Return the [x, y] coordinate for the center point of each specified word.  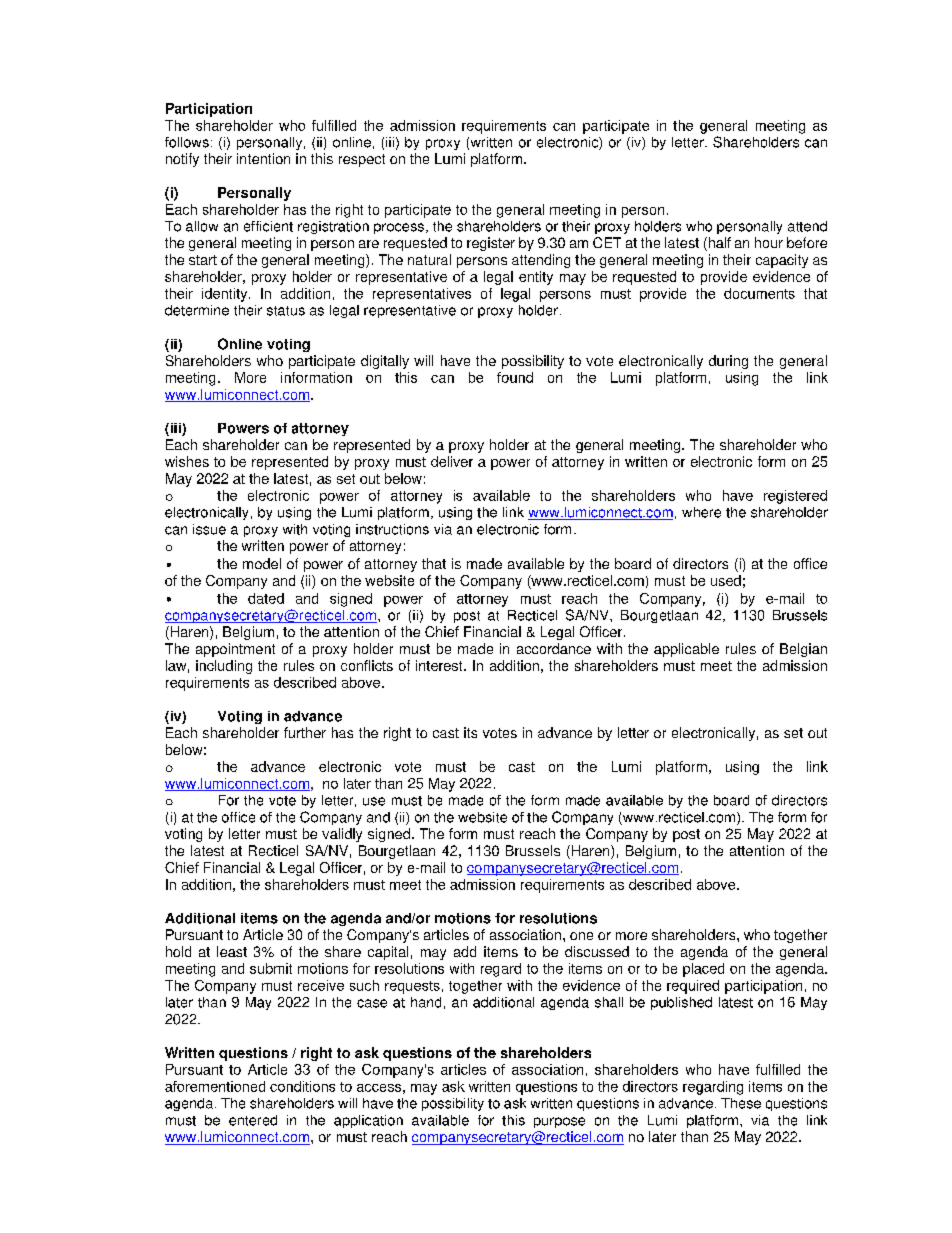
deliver [452, 461]
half [718, 244]
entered [253, 1120]
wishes [187, 461]
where [701, 512]
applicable [686, 650]
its [470, 732]
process [399, 228]
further [305, 732]
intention [263, 158]
